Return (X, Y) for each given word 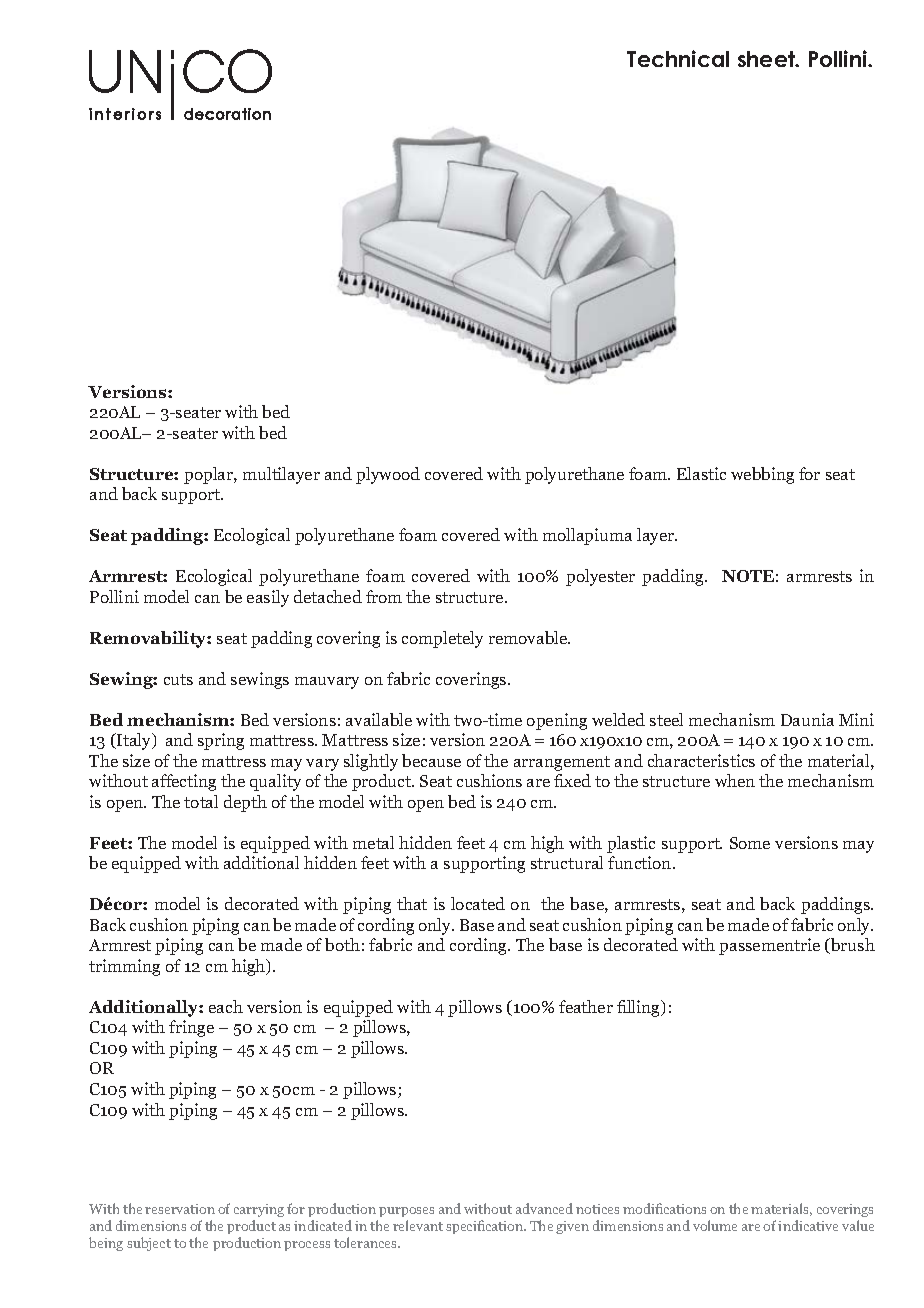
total (201, 801)
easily (268, 598)
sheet (767, 59)
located (478, 903)
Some (750, 843)
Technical (678, 58)
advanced (544, 1208)
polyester (600, 577)
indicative (808, 1225)
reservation (180, 1209)
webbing (762, 475)
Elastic (701, 473)
